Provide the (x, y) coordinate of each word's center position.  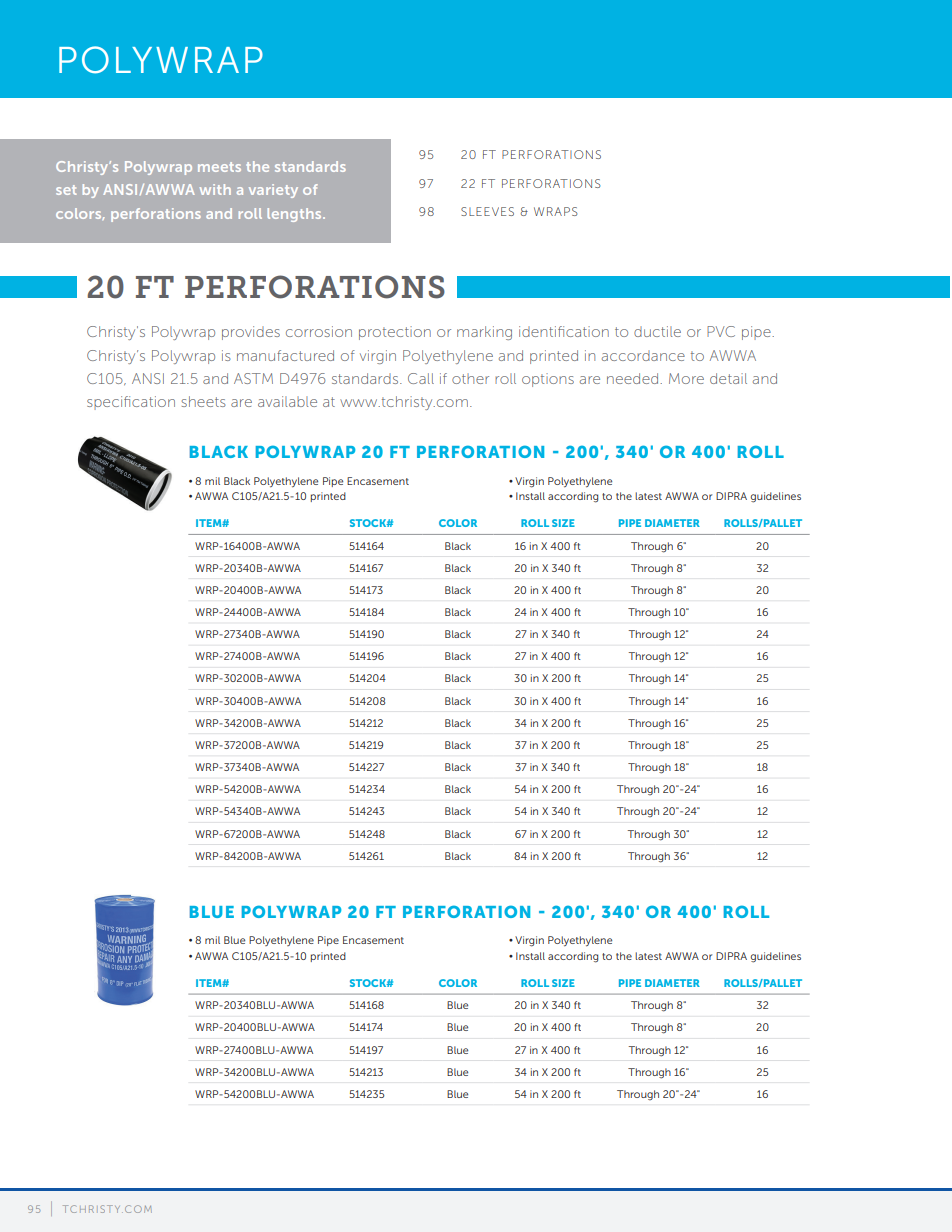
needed (634, 378)
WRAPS (556, 211)
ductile (657, 331)
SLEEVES (487, 211)
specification (131, 403)
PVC (721, 331)
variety (273, 191)
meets (219, 167)
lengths (295, 215)
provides (251, 333)
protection (395, 333)
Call (421, 378)
